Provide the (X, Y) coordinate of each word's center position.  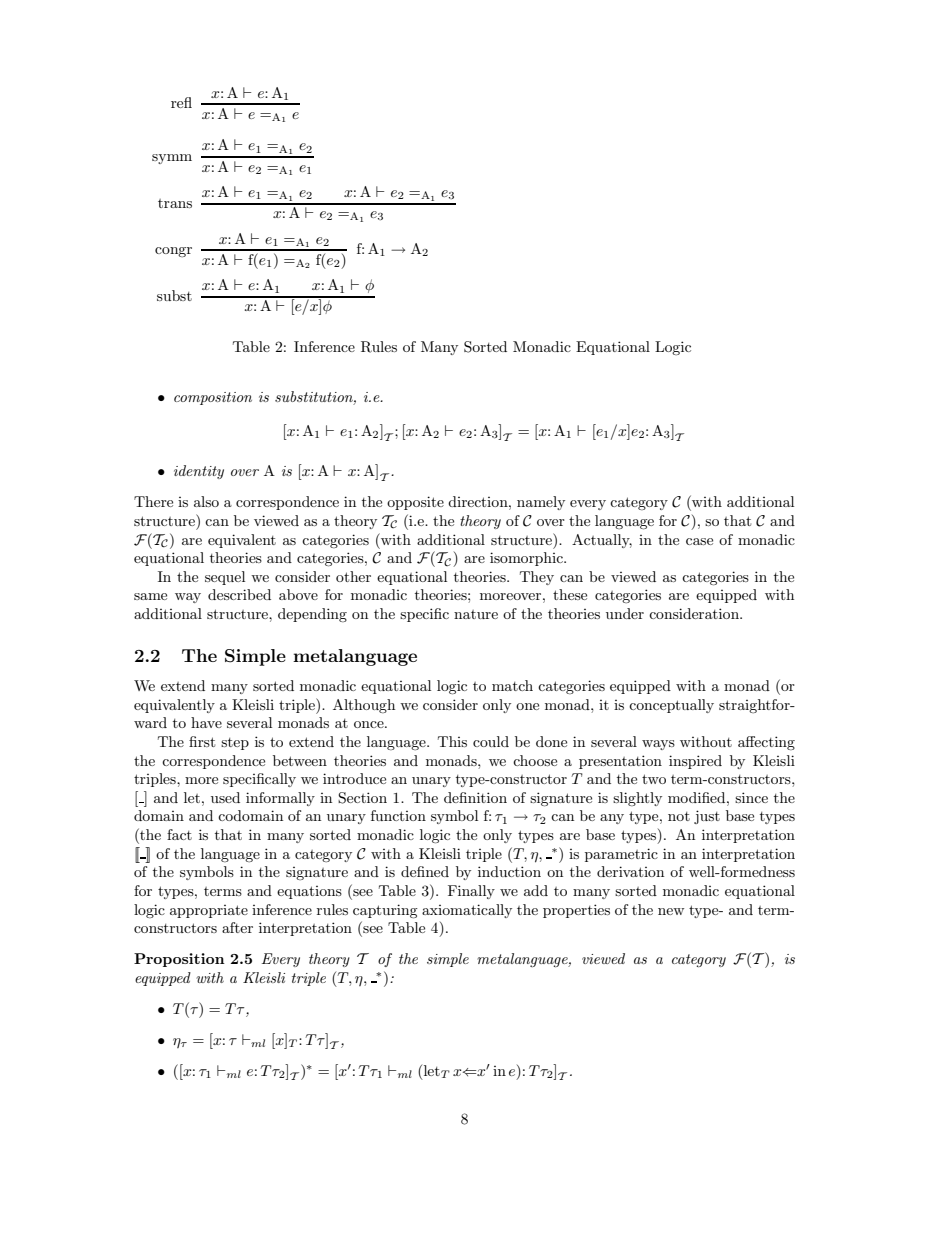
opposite (415, 503)
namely (541, 503)
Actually (602, 541)
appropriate (209, 911)
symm (172, 159)
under (625, 613)
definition (475, 797)
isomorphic (527, 559)
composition (213, 398)
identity (199, 472)
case (699, 541)
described (239, 594)
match (512, 685)
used (225, 797)
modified (698, 797)
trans (175, 203)
